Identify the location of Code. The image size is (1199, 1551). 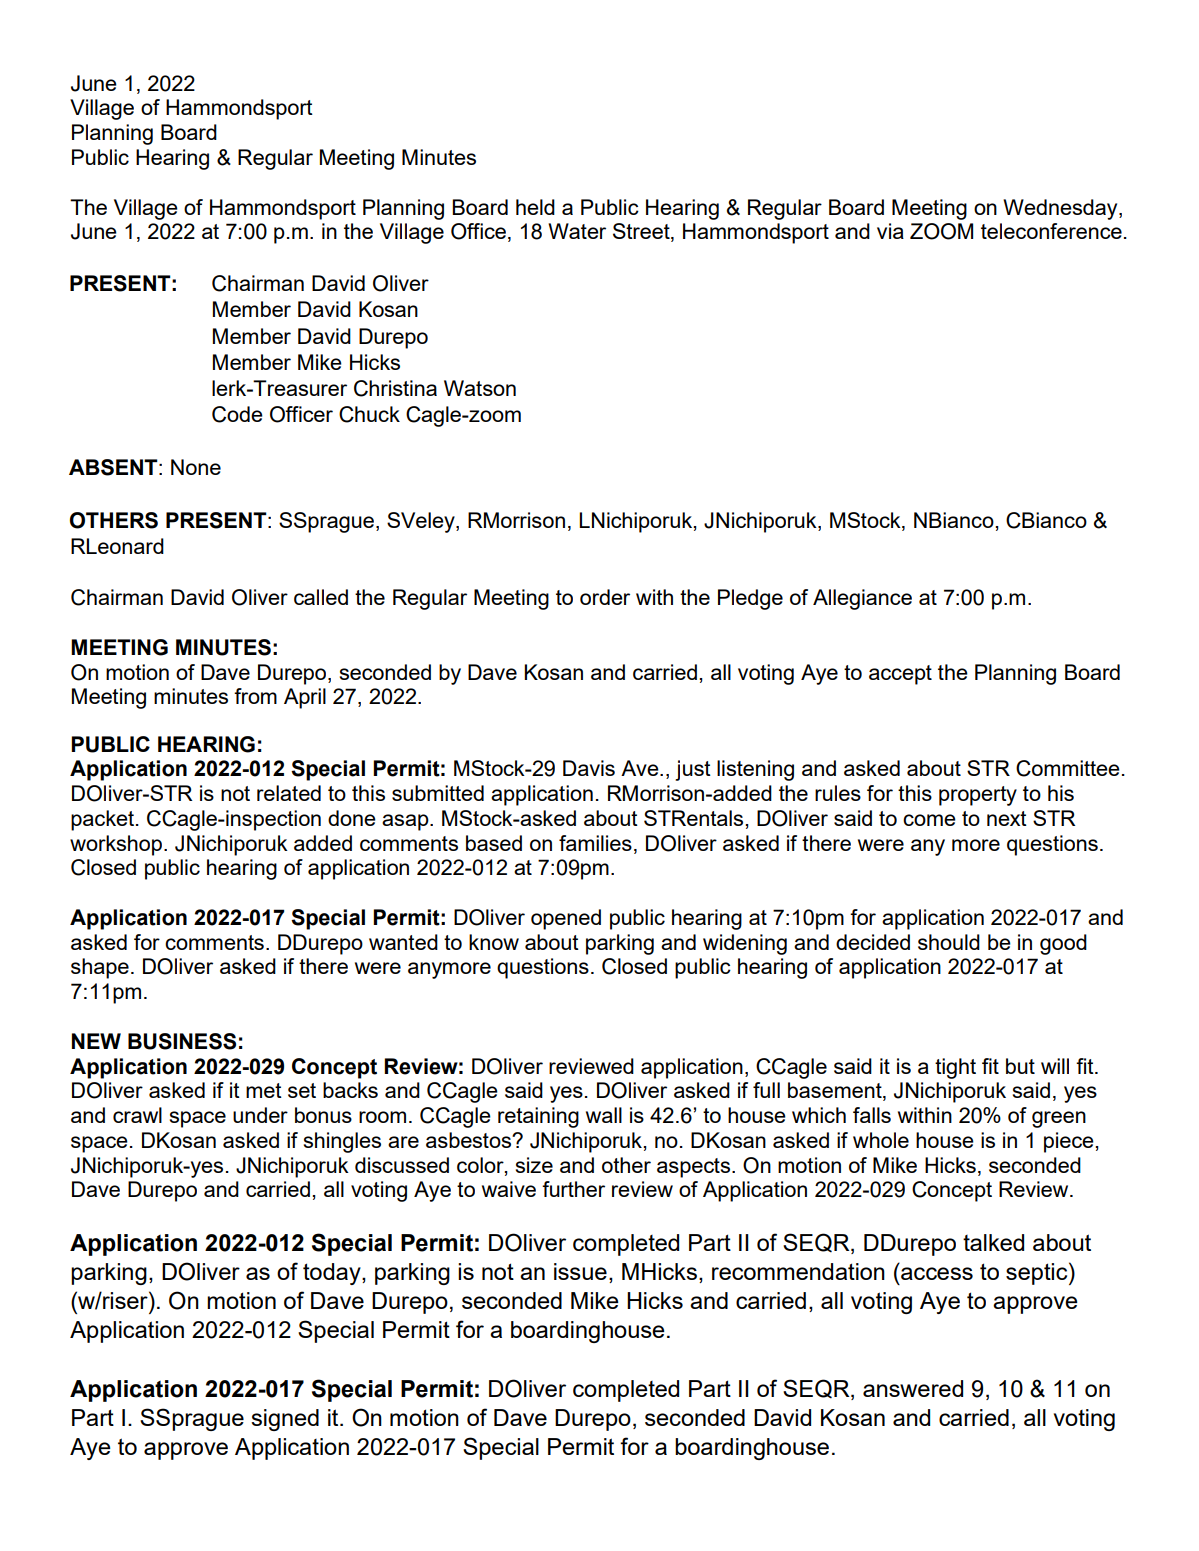
(237, 414).
